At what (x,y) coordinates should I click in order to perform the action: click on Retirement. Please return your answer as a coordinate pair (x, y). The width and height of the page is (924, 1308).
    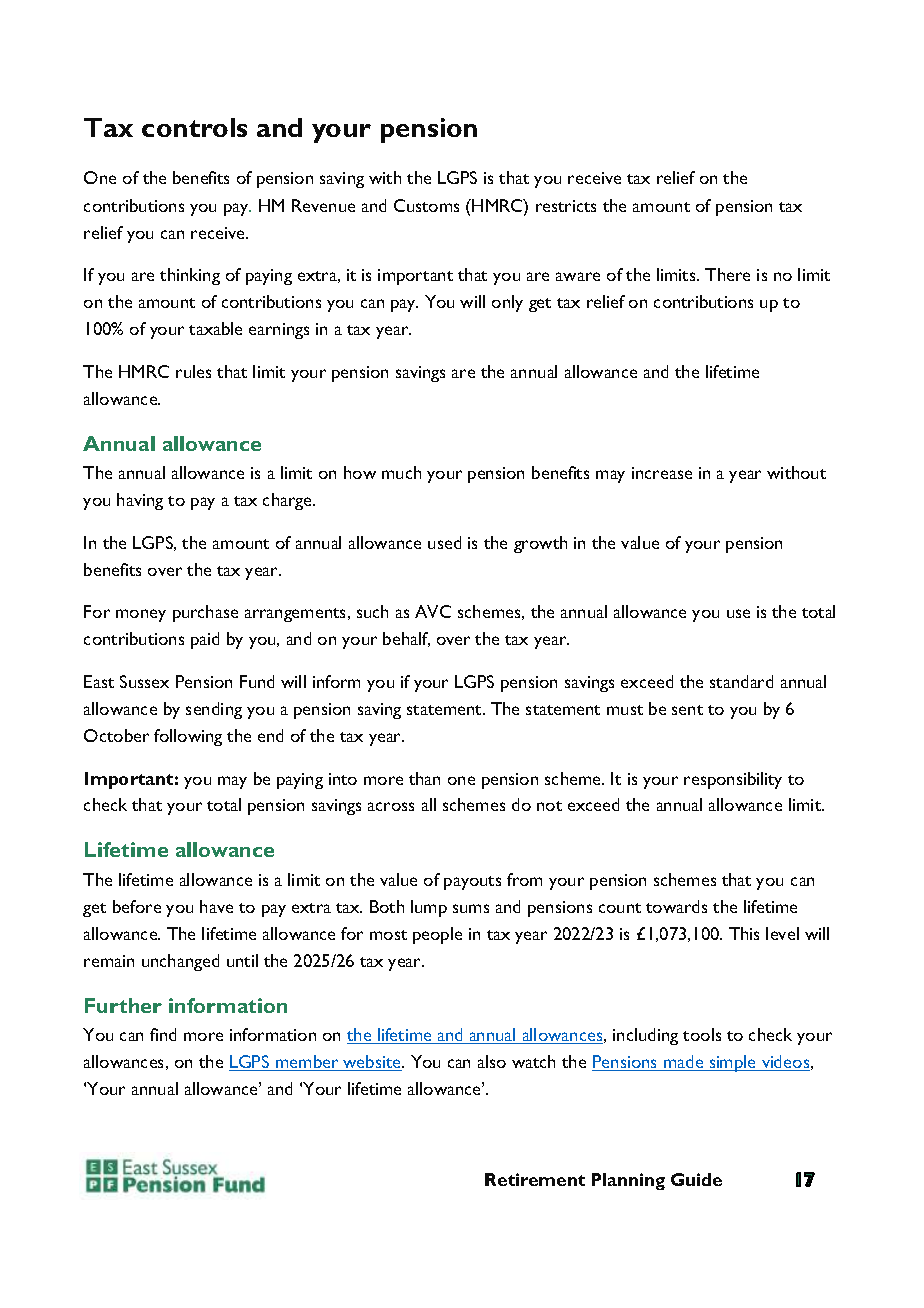
    Looking at the image, I should click on (535, 1179).
